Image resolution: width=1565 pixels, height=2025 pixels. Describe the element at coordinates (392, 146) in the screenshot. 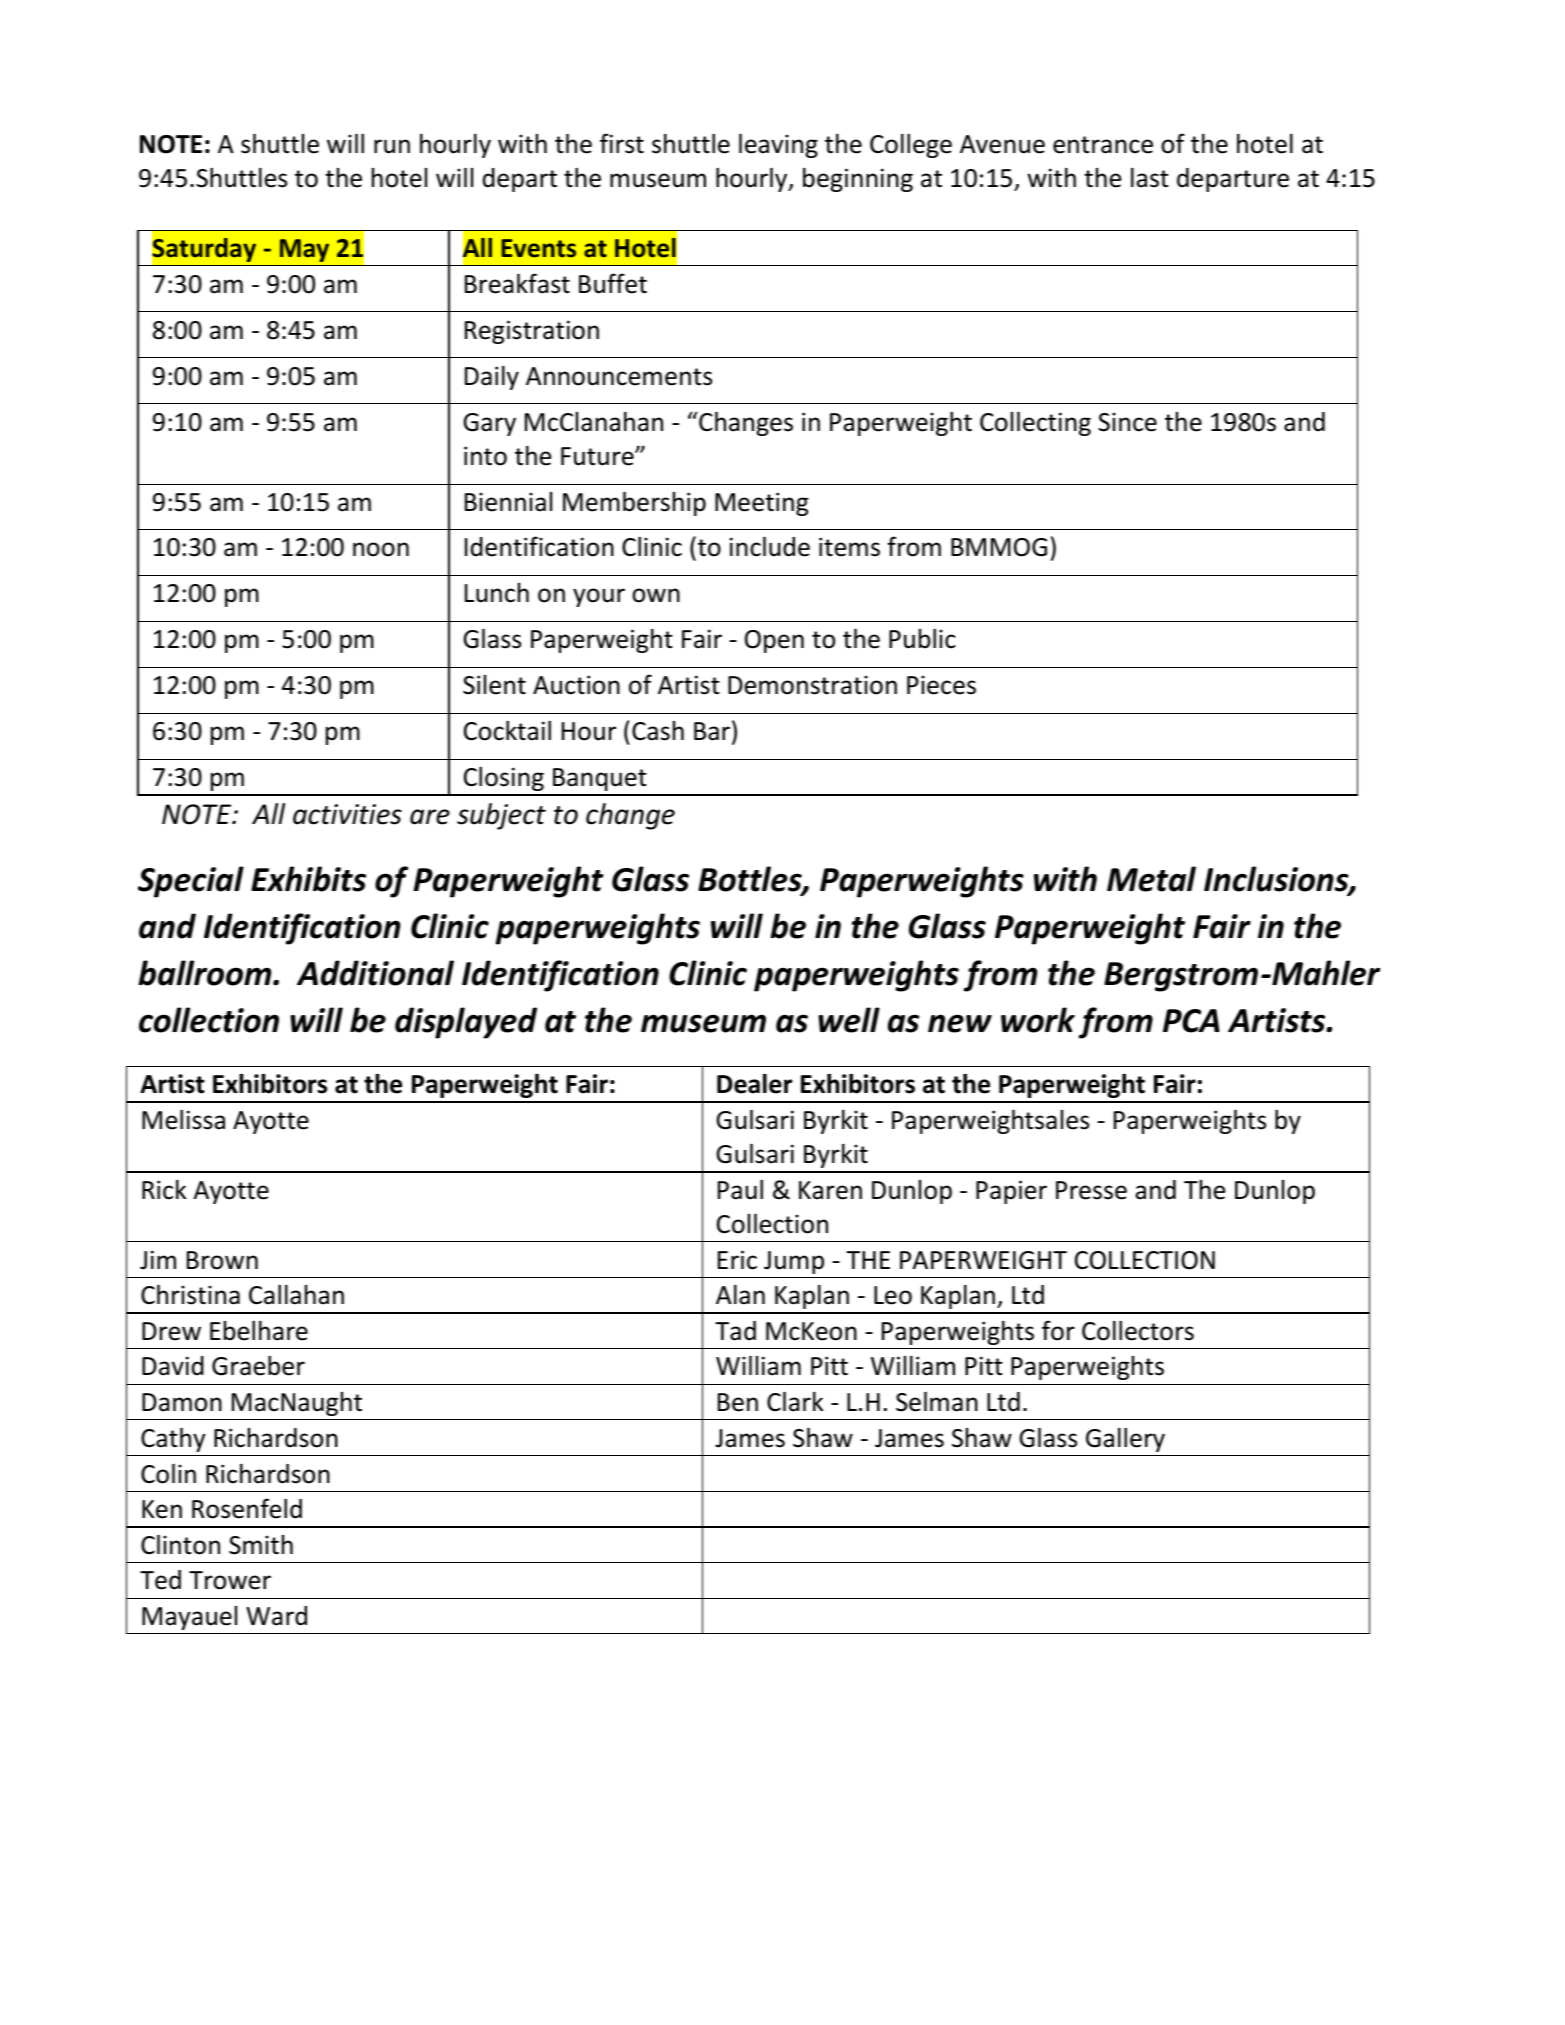

I see `run` at that location.
